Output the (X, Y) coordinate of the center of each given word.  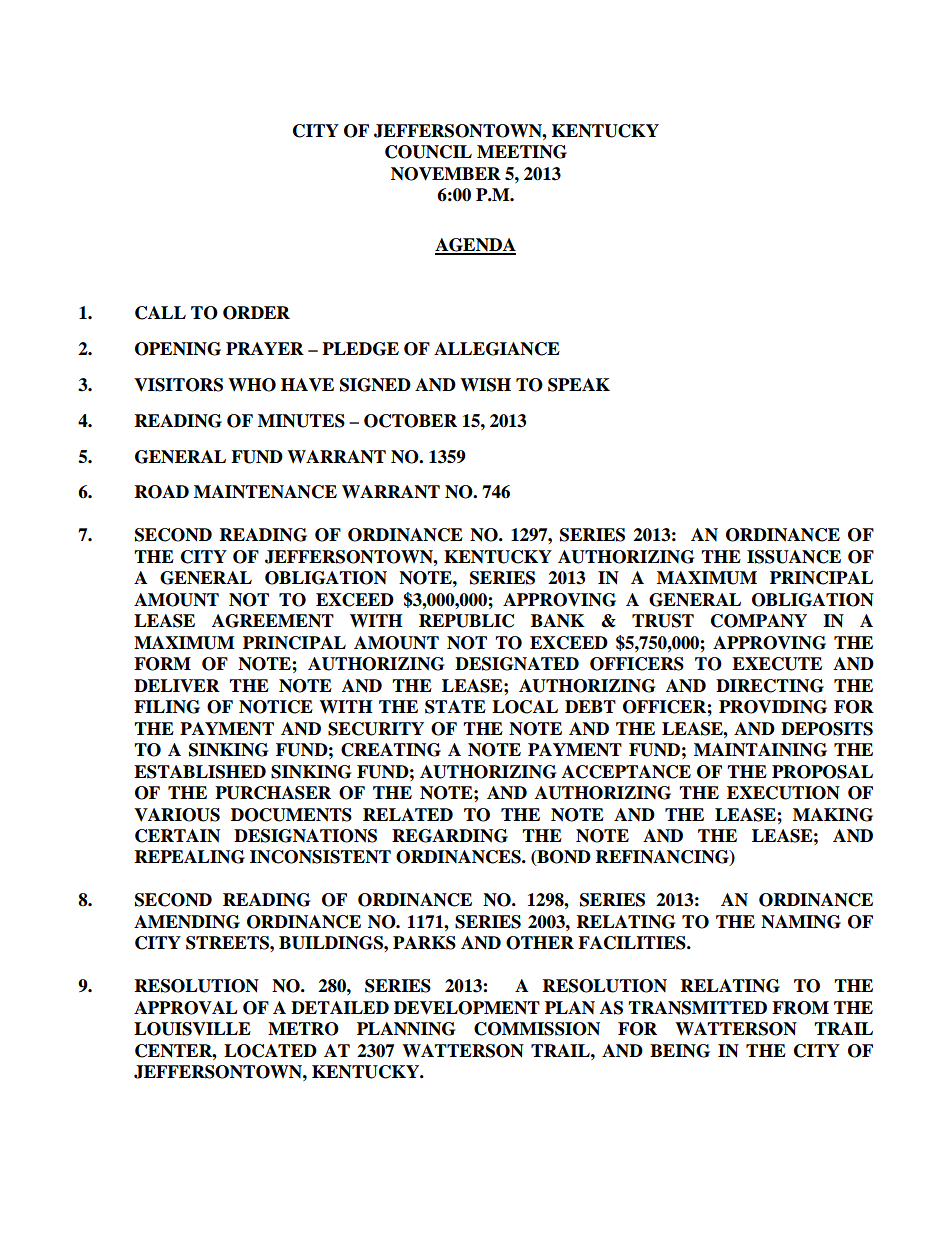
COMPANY (759, 621)
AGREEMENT (273, 621)
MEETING (522, 152)
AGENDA (475, 246)
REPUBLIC (466, 621)
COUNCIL (428, 152)
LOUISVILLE (192, 1029)
